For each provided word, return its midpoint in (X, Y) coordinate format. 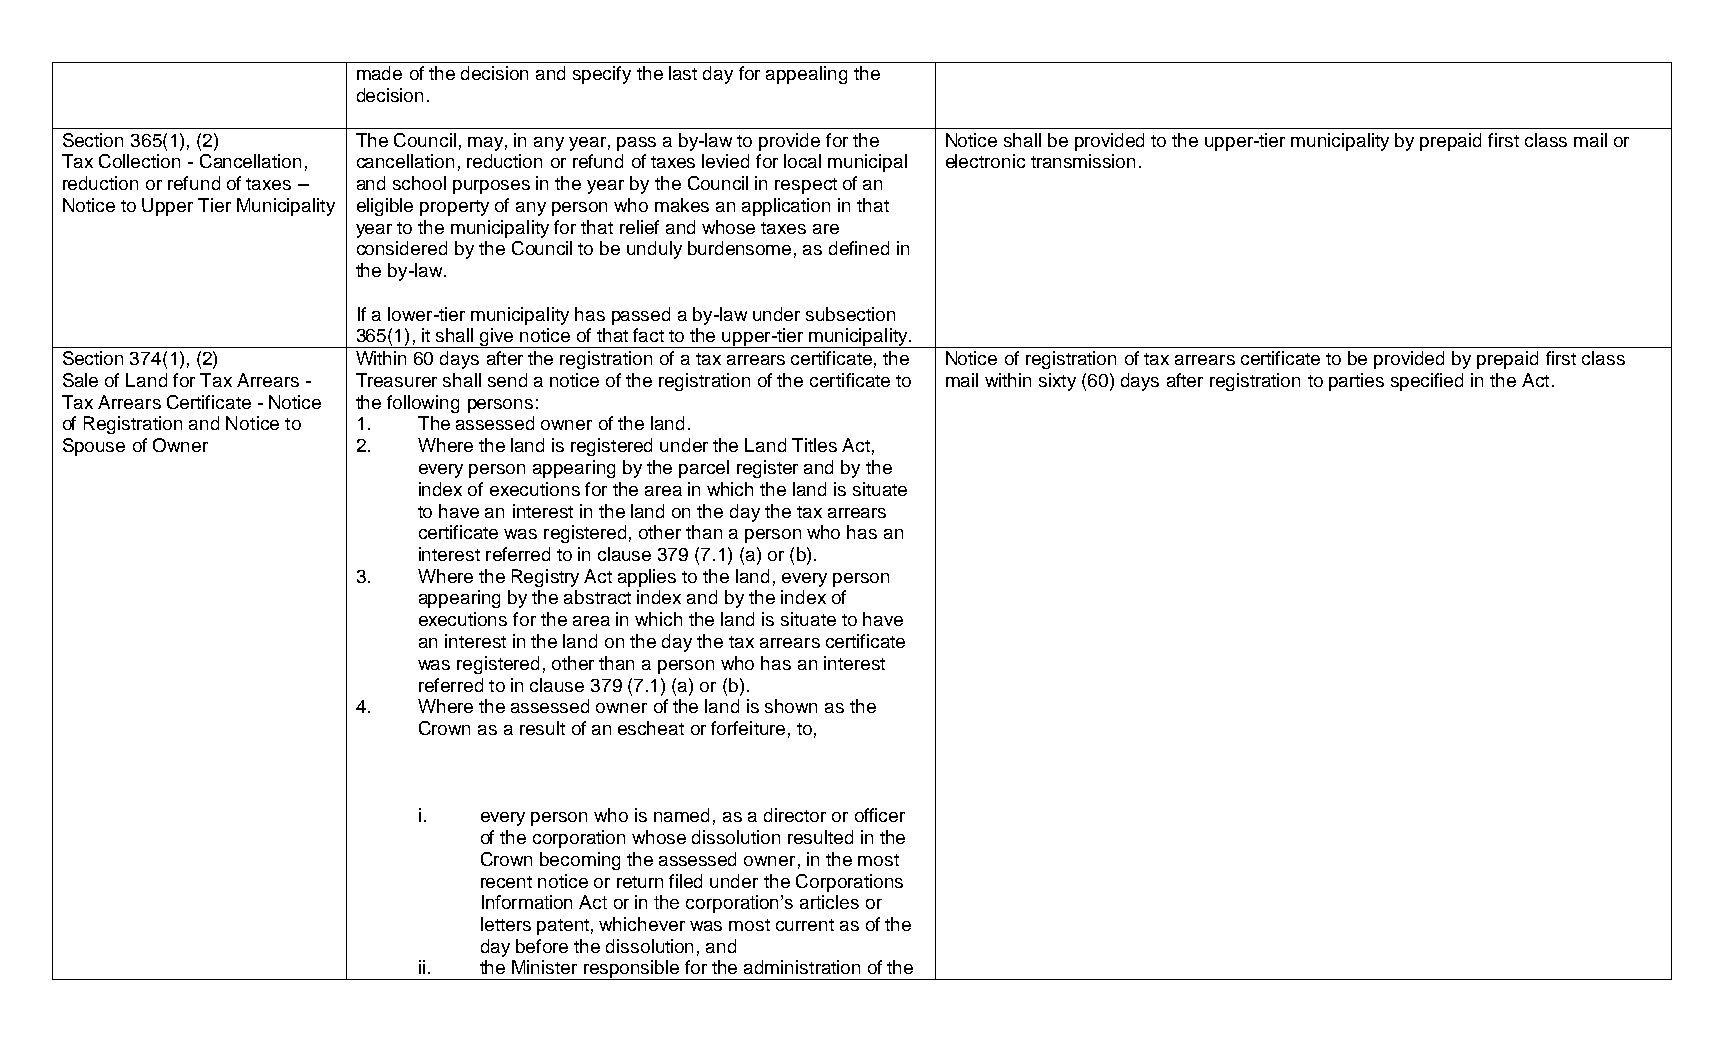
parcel (704, 469)
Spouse (94, 447)
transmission (1083, 161)
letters (506, 924)
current (805, 925)
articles (829, 902)
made (379, 73)
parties (1356, 382)
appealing (806, 75)
